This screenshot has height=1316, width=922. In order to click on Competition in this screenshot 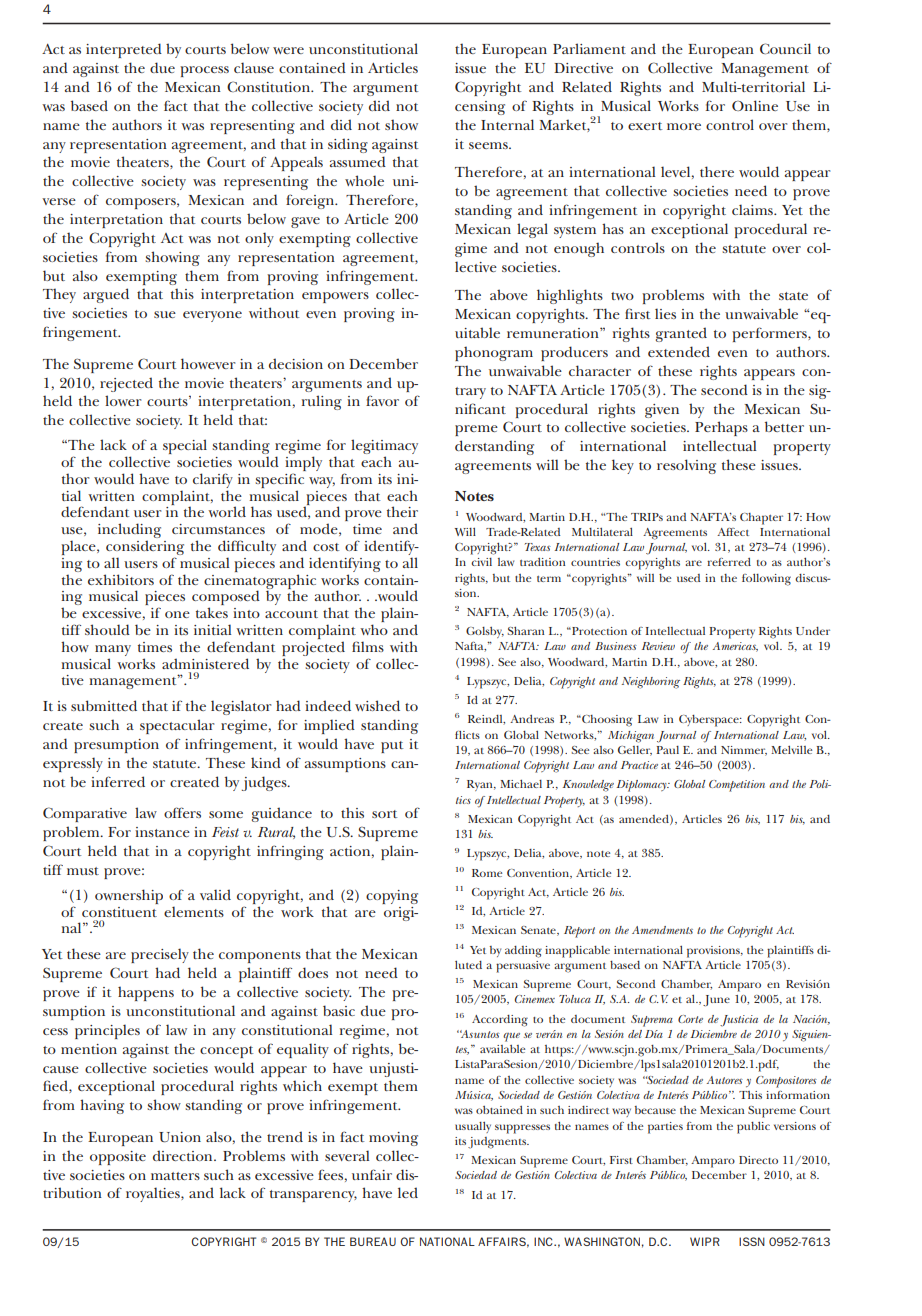, I will do `click(737, 786)`.
